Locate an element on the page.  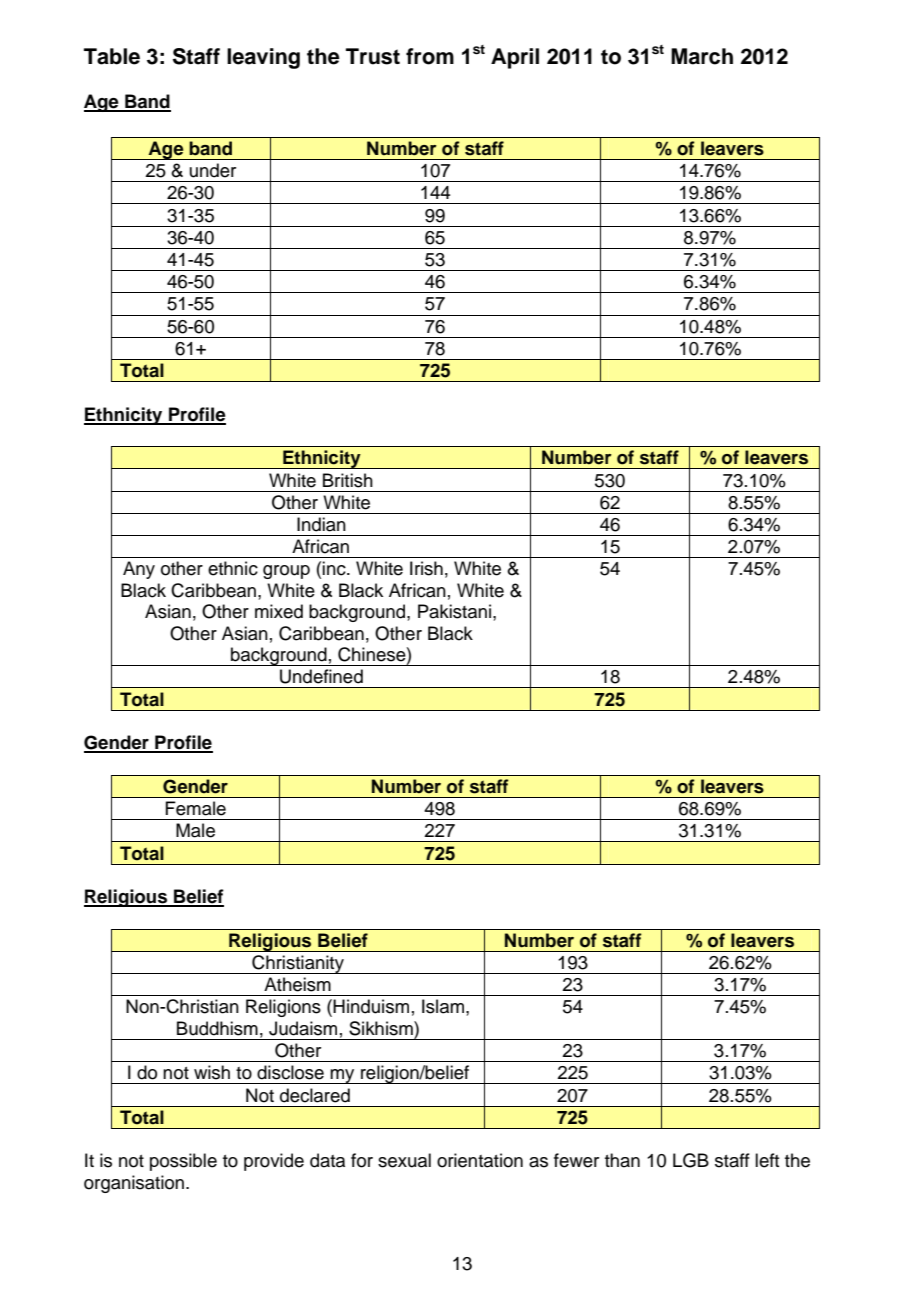
group is located at coordinates (286, 572).
